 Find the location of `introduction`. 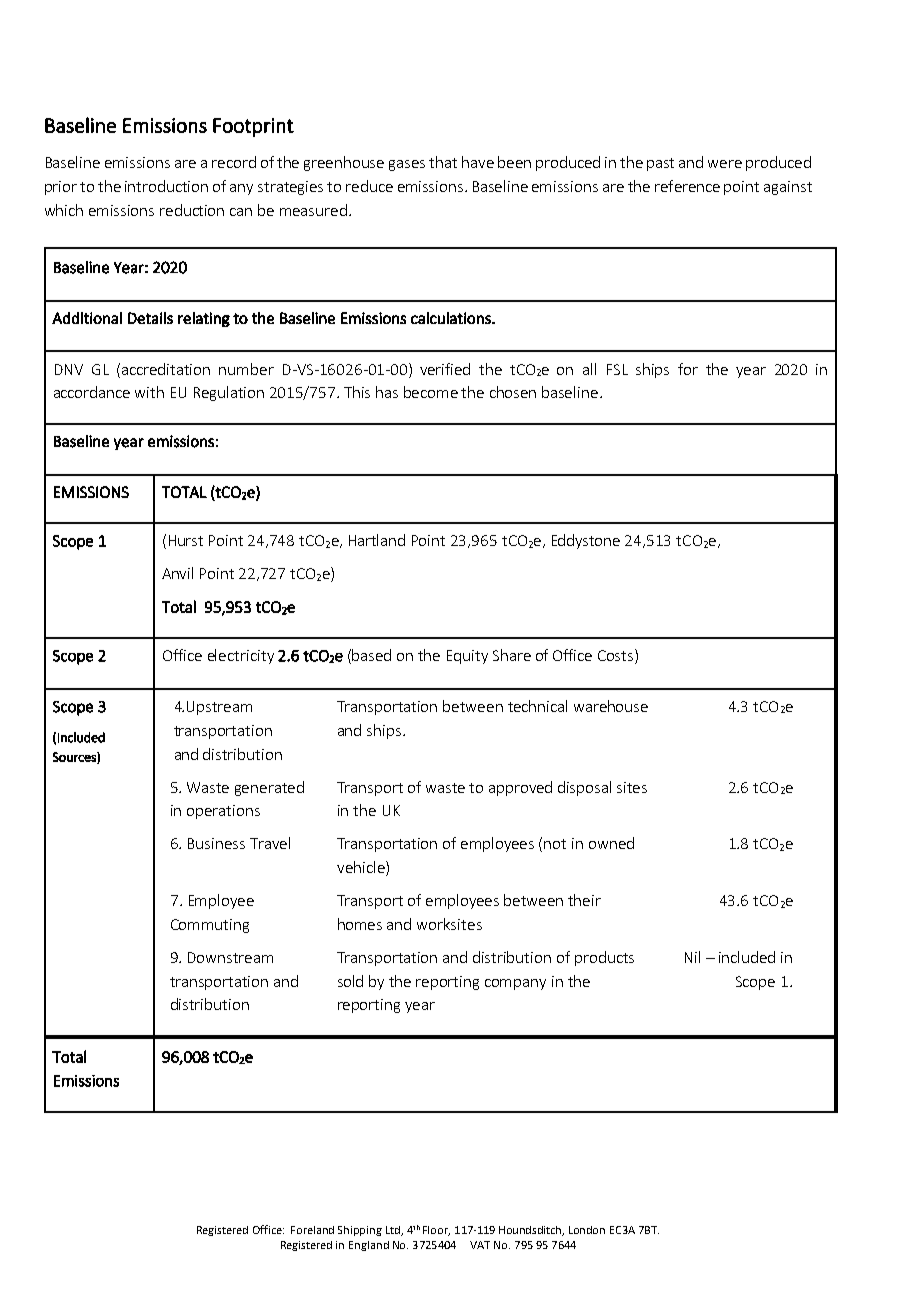

introduction is located at coordinates (166, 186).
